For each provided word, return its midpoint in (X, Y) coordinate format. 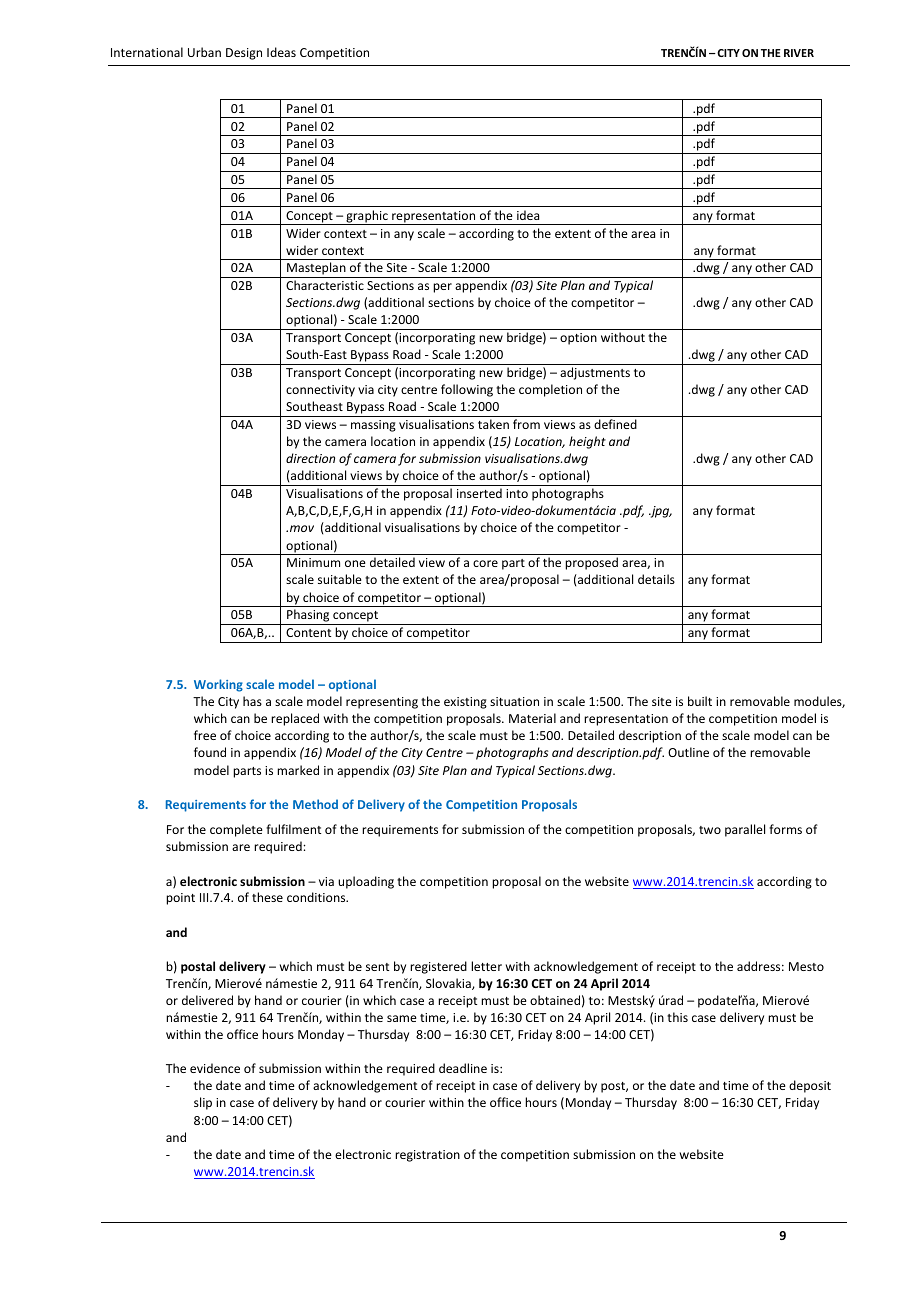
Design (244, 54)
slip (203, 1103)
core (485, 563)
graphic (367, 217)
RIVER (799, 53)
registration (427, 1156)
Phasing (308, 617)
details (656, 579)
